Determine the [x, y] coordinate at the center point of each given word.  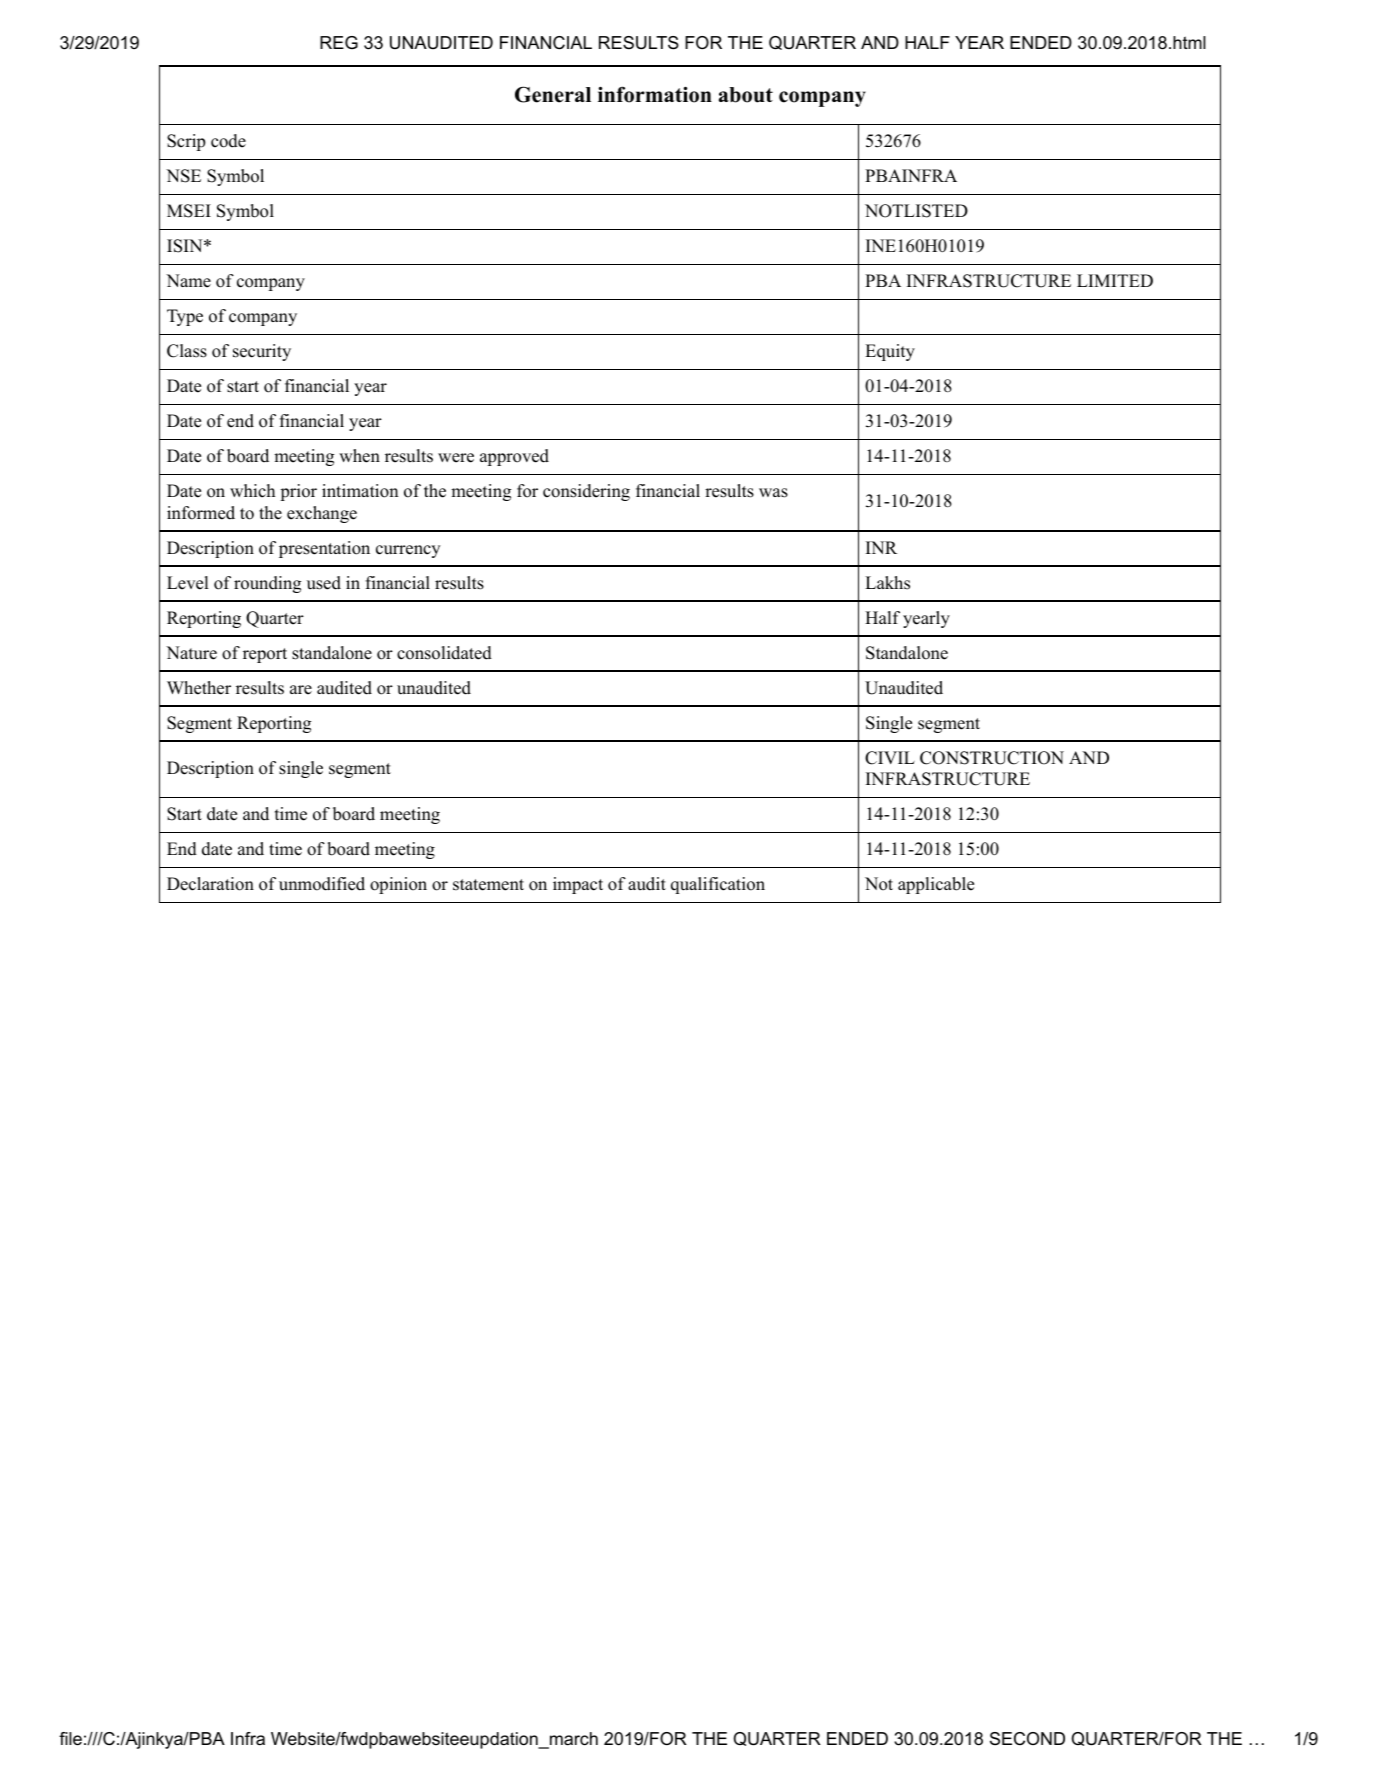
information [655, 94]
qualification [718, 885]
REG [339, 42]
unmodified [322, 884]
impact [578, 885]
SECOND [1027, 1739]
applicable [936, 885]
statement [488, 885]
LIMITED [1115, 280]
